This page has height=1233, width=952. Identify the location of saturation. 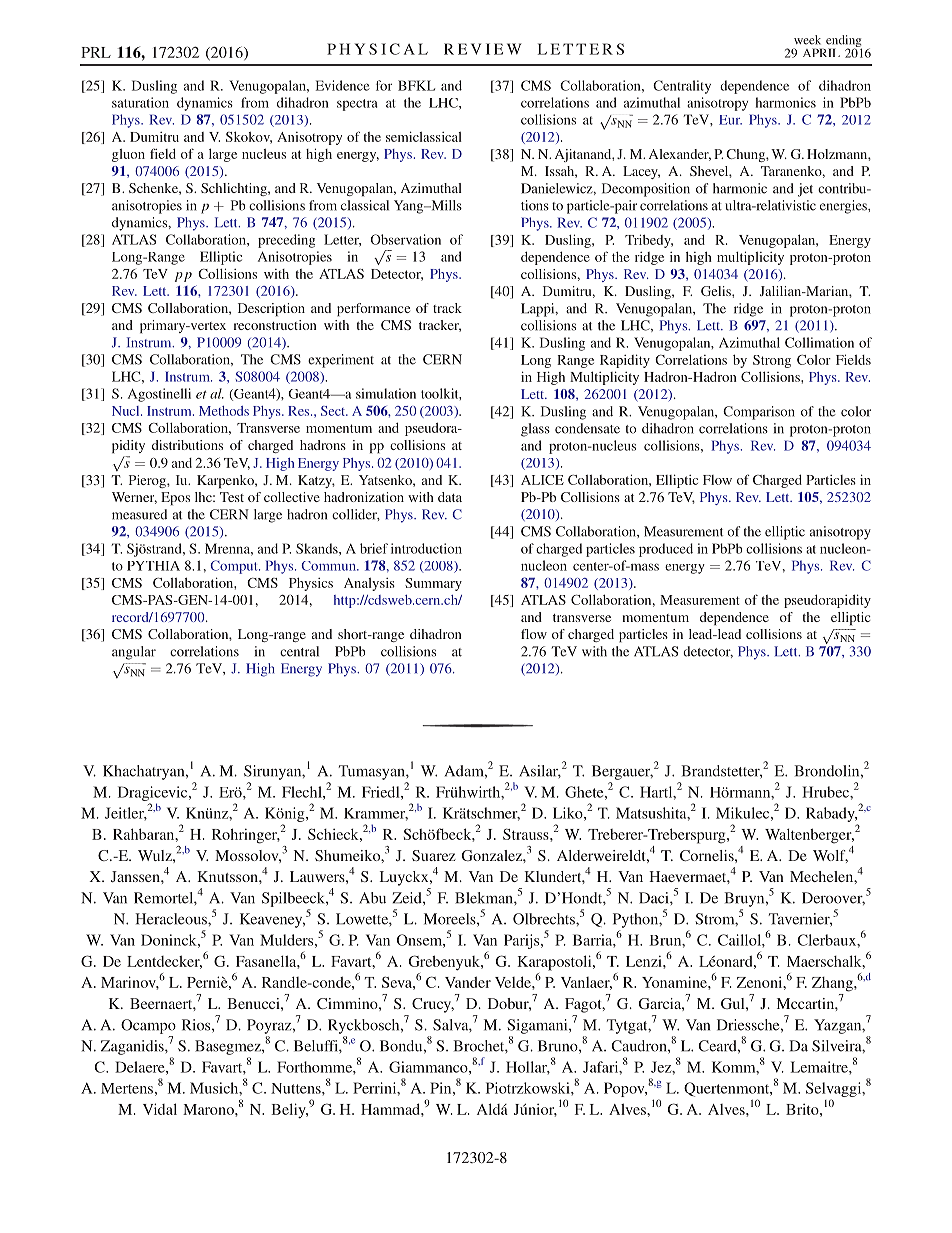
(140, 102).
